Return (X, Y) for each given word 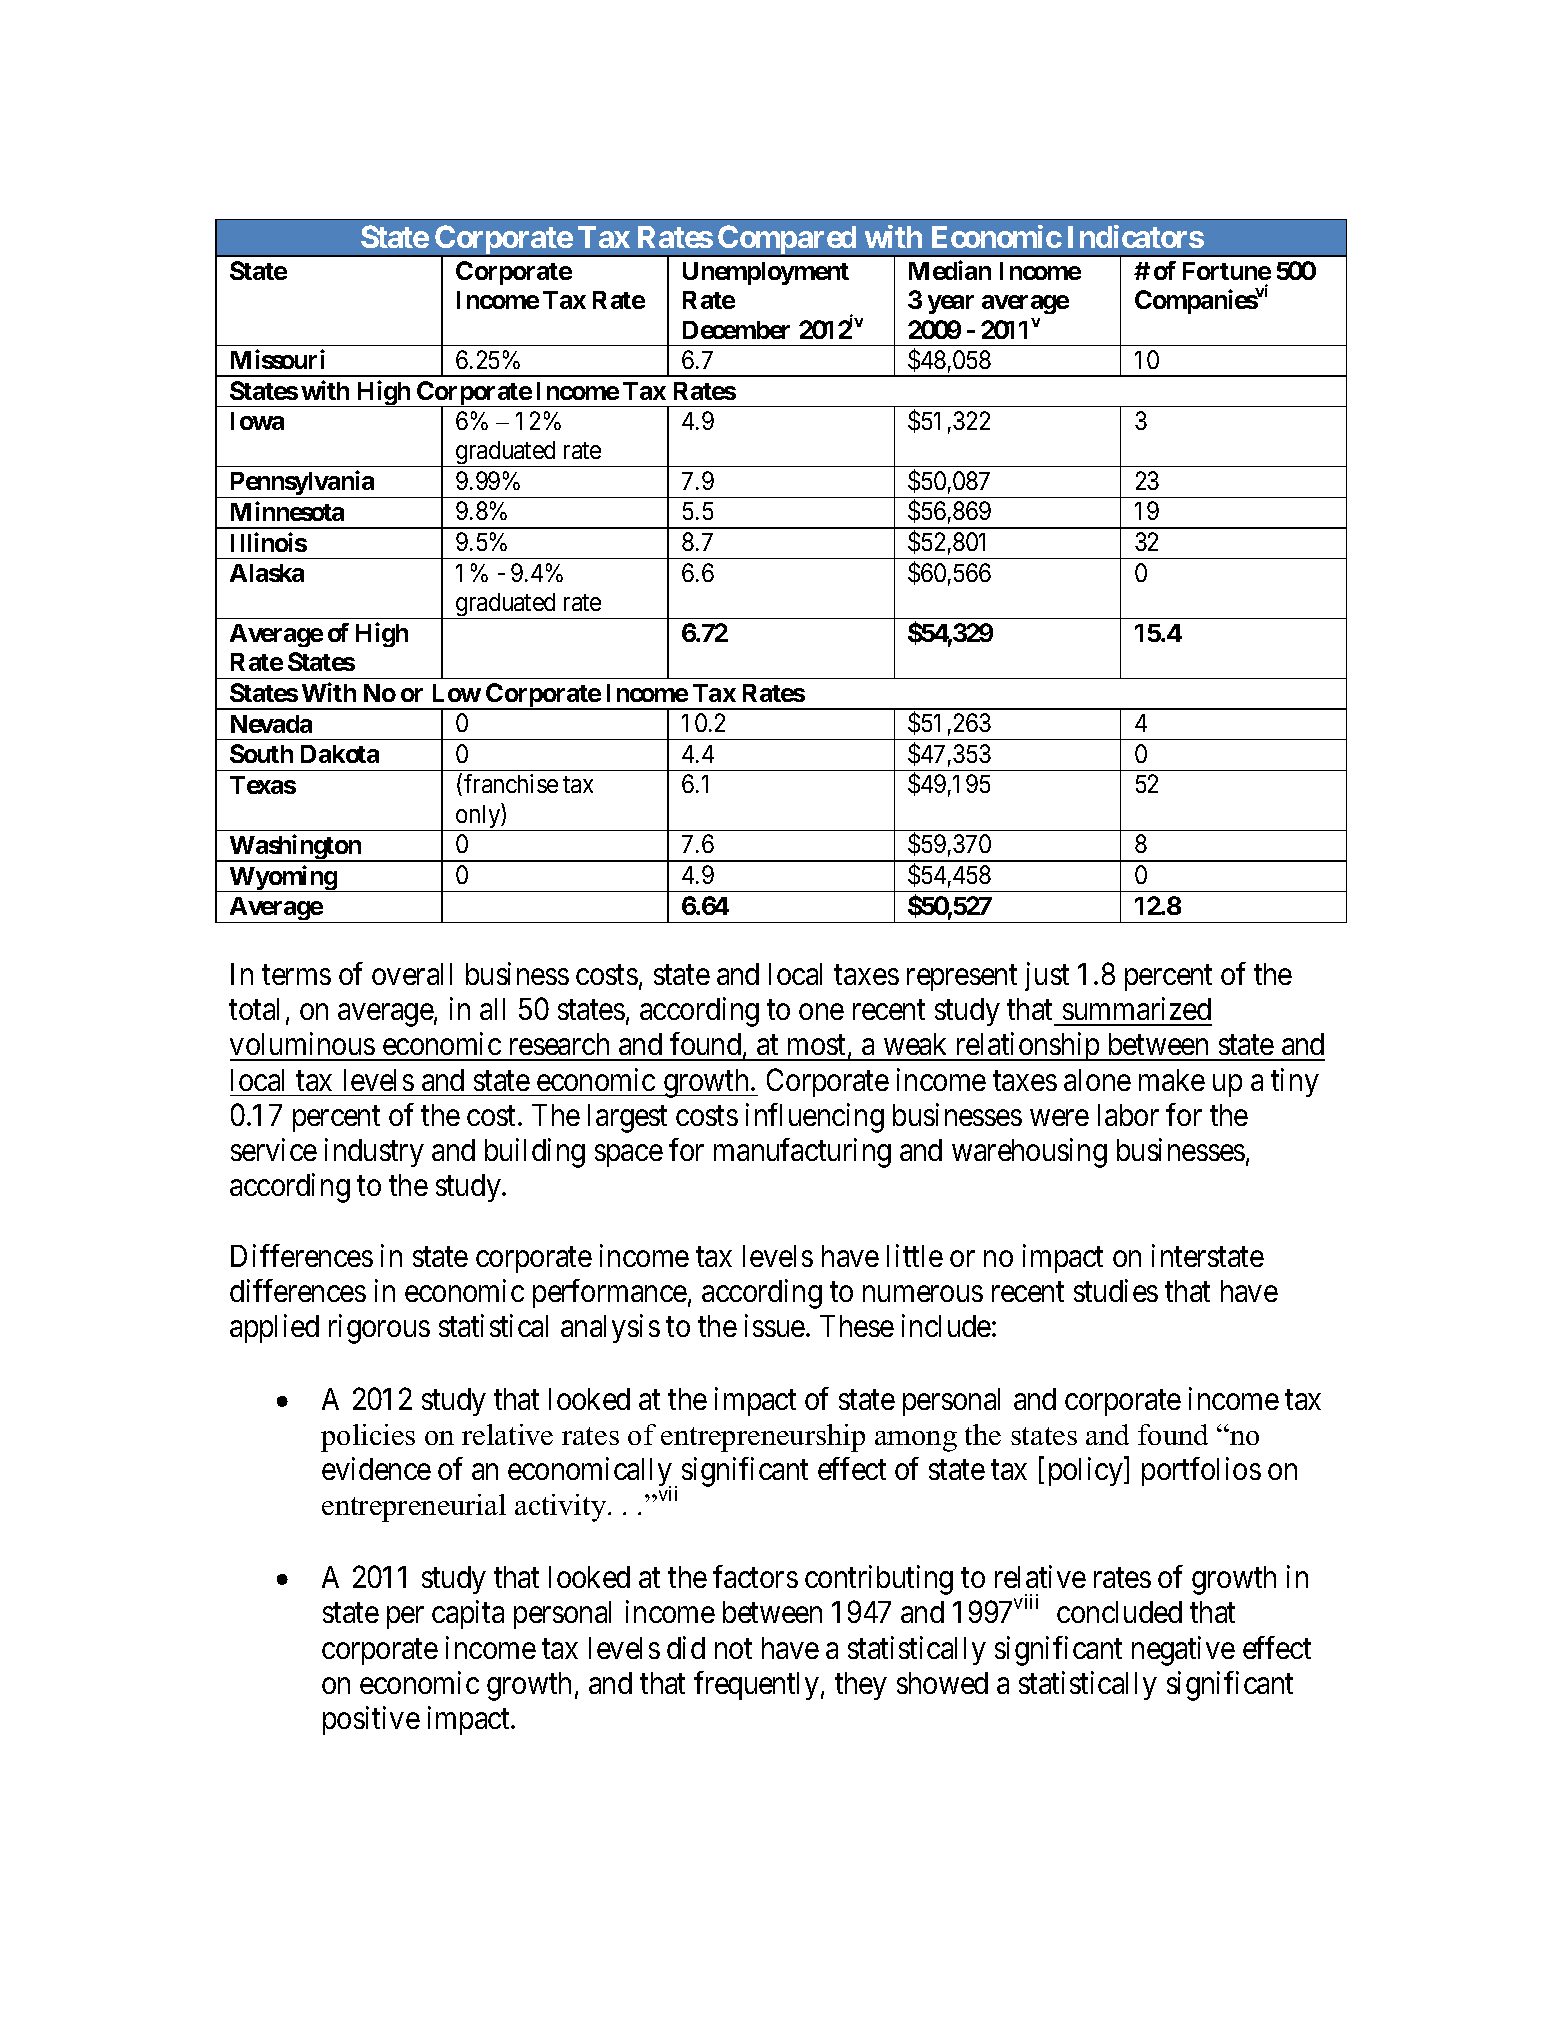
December (736, 330)
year (951, 304)
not (733, 1649)
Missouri (278, 359)
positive (371, 1720)
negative (1183, 1651)
